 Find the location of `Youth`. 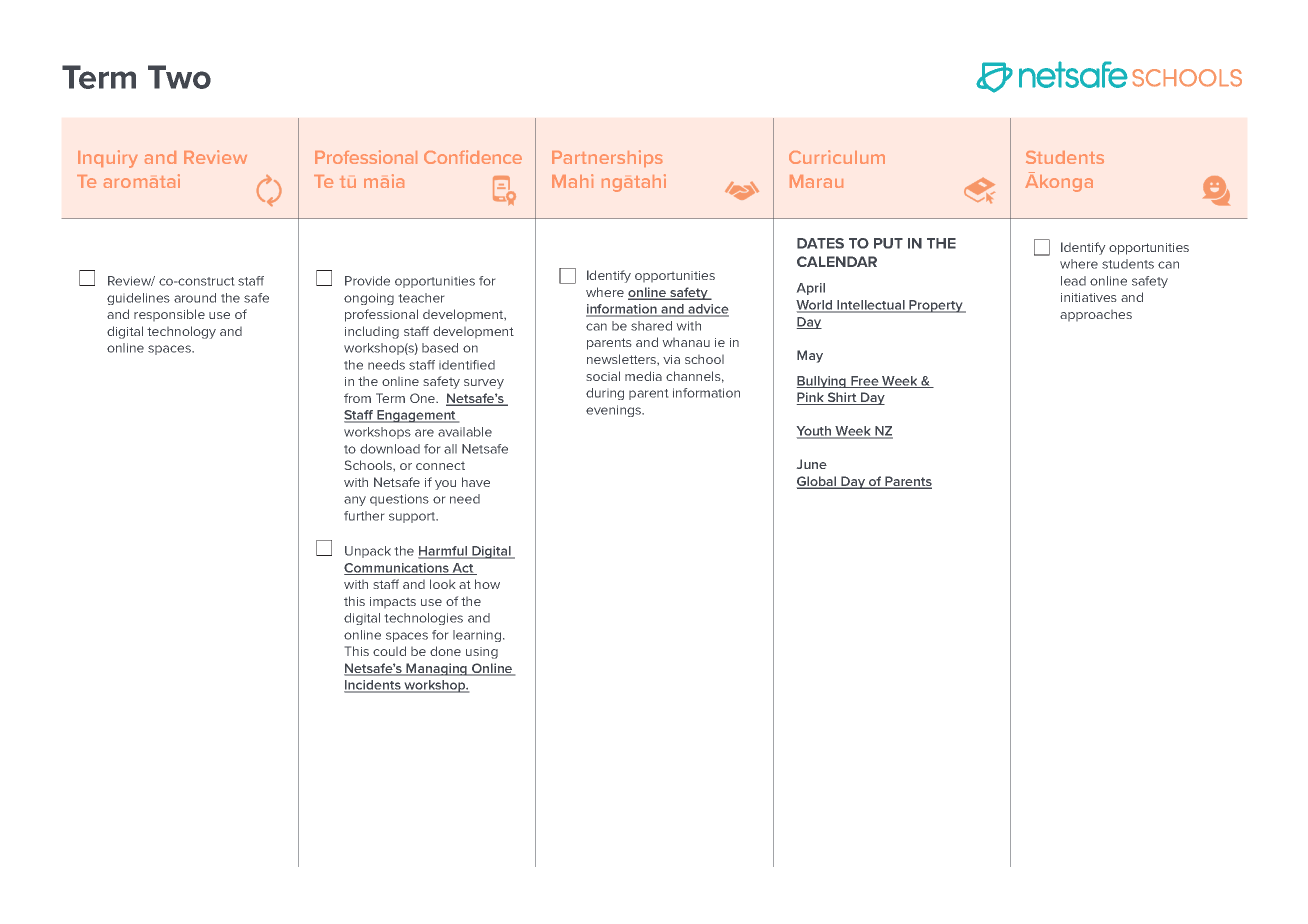

Youth is located at coordinates (815, 432).
